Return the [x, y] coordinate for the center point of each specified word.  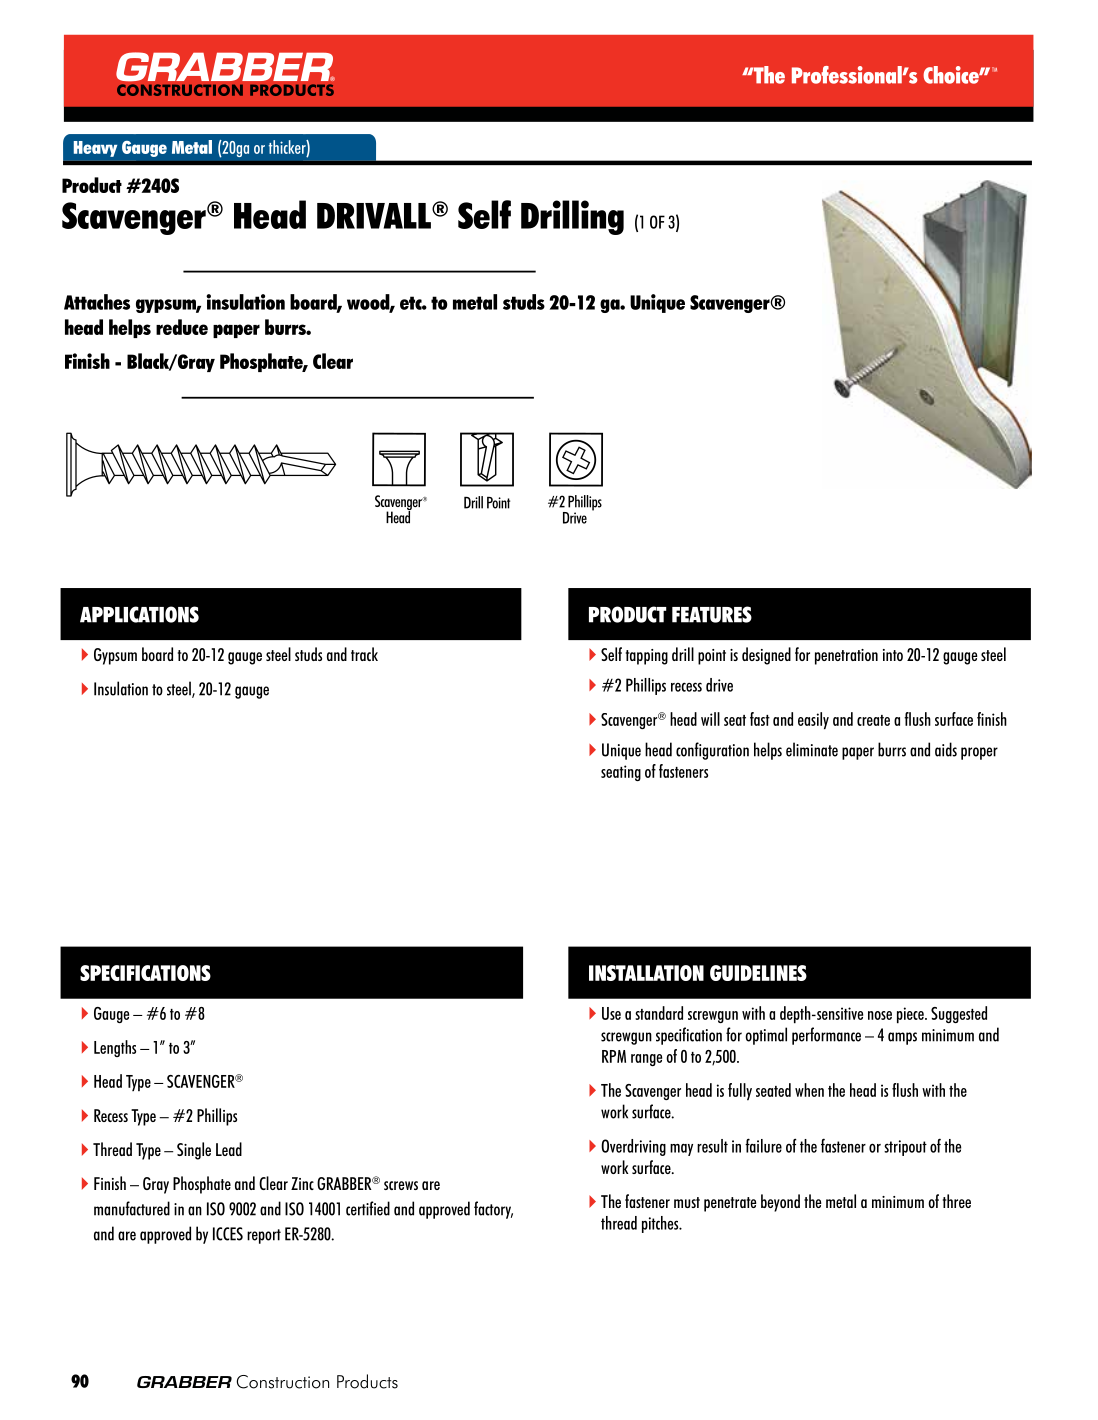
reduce [182, 327]
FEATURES [712, 614]
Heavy [95, 149]
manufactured [132, 1208]
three [957, 1201]
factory [493, 1210]
